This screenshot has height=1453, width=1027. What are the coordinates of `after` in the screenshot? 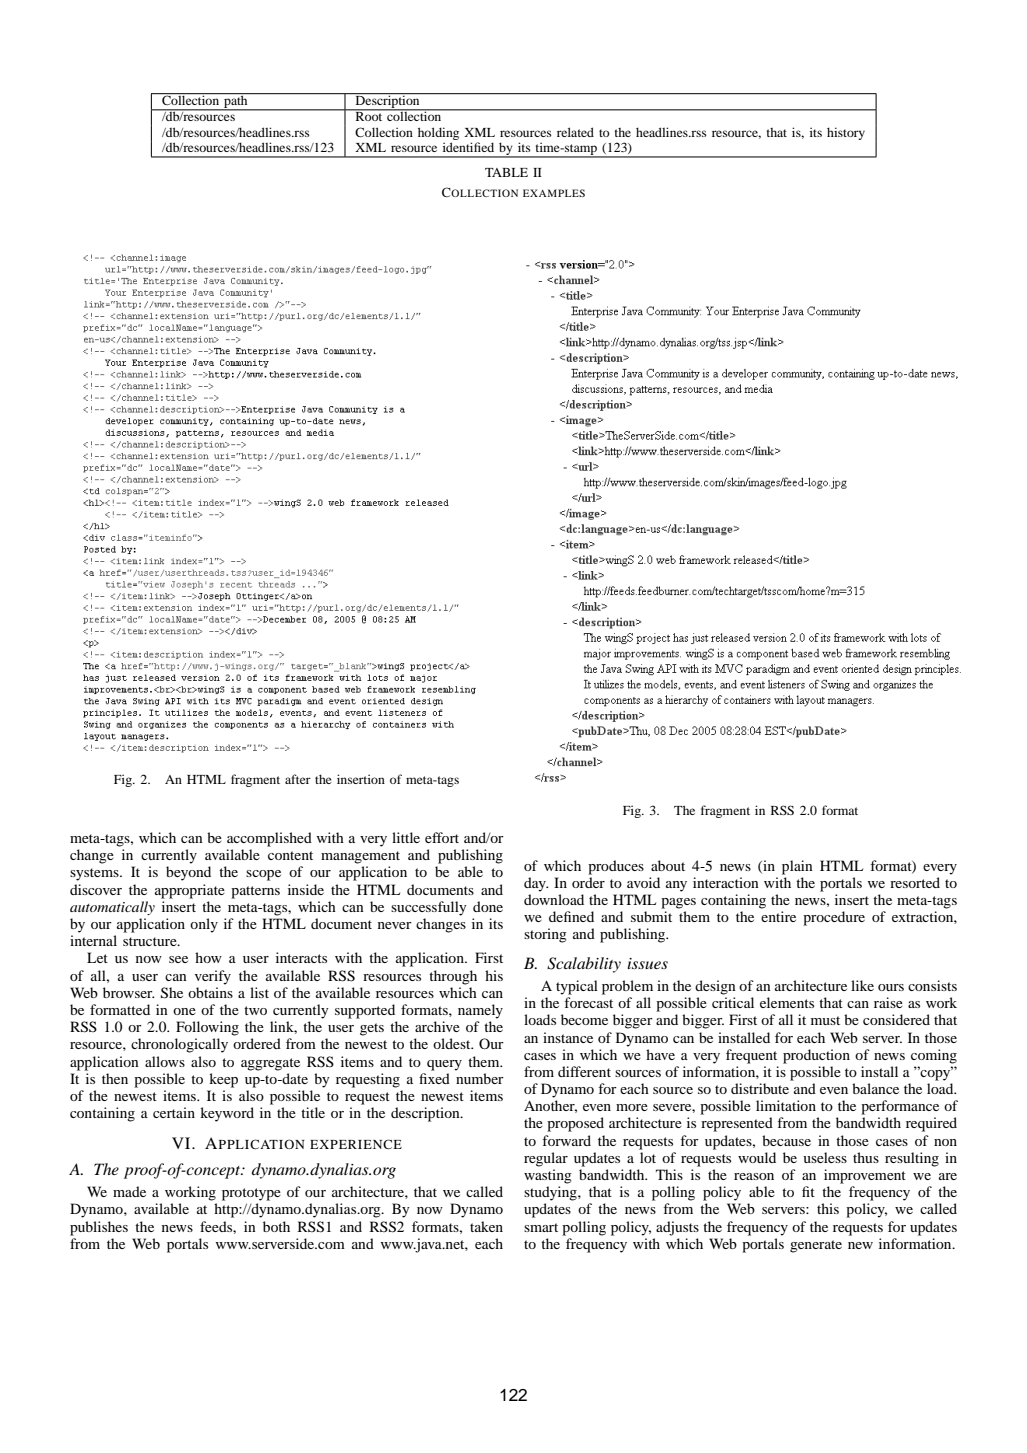 It's located at (298, 779).
